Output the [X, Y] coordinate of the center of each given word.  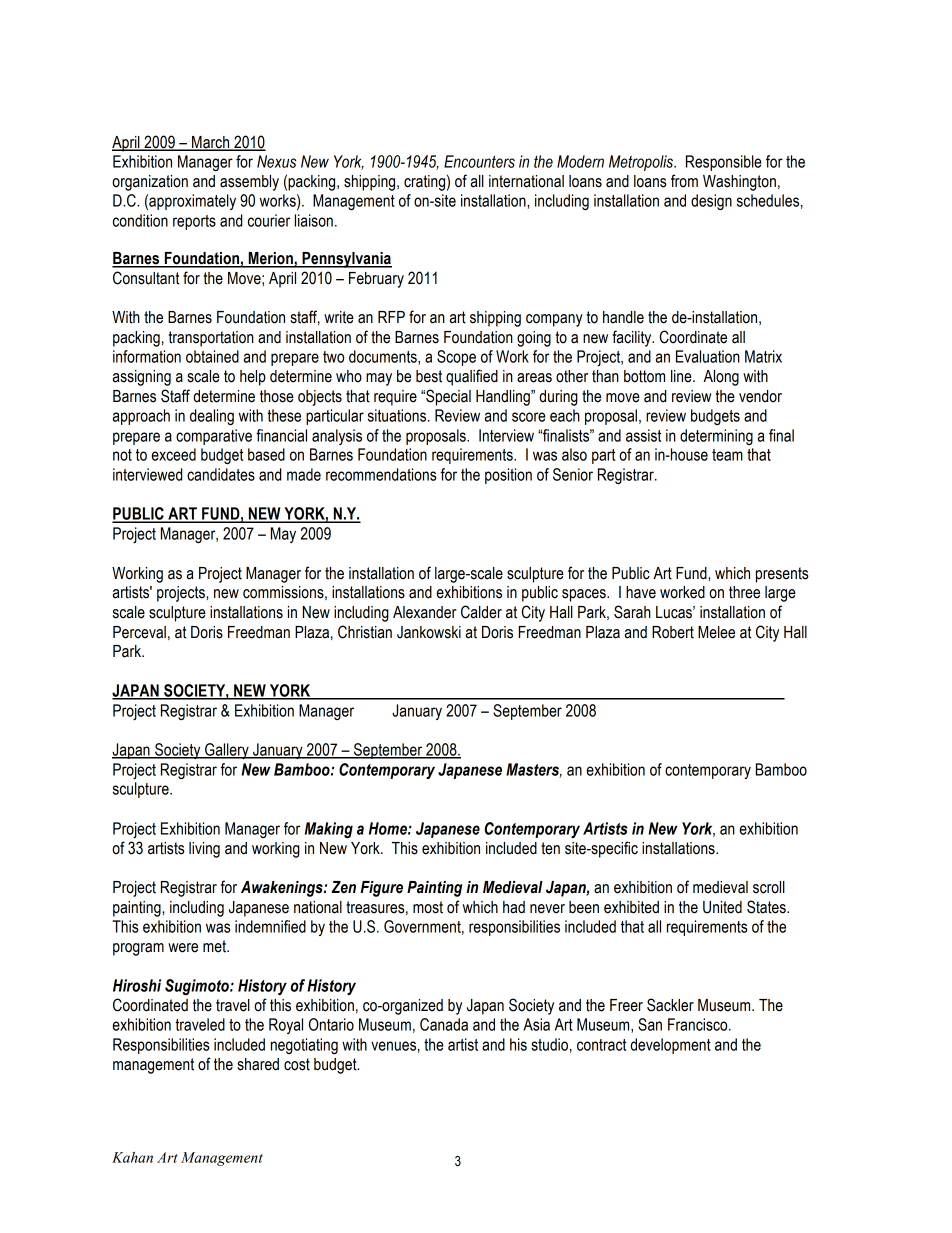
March [211, 143]
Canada [444, 1024]
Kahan [132, 1157]
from [684, 181]
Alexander [425, 612]
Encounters [479, 161]
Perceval [139, 632]
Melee [716, 632]
